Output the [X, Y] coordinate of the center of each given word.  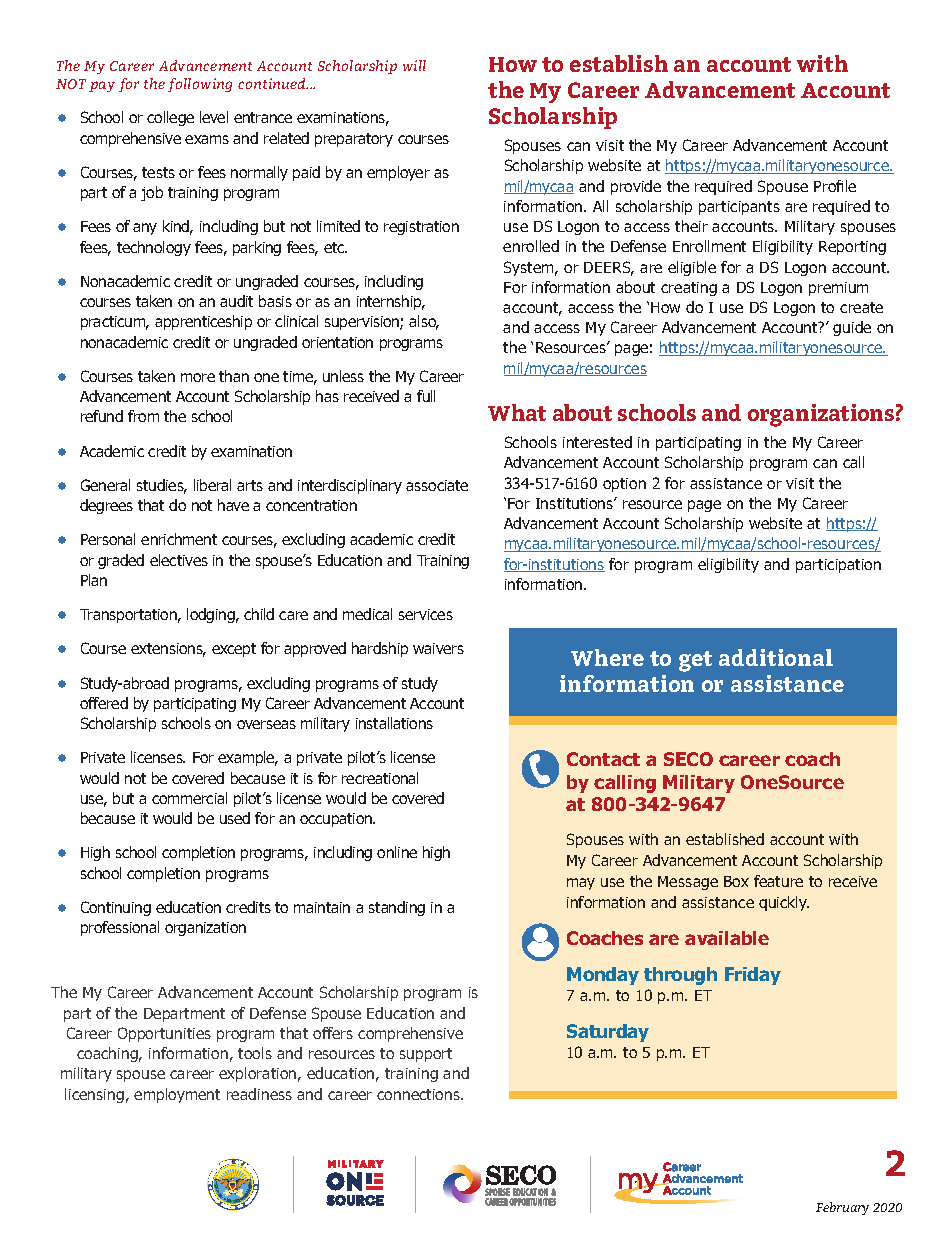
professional [120, 928]
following [200, 85]
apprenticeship [203, 322]
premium [838, 289]
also [424, 322]
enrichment [179, 539]
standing [397, 908]
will [414, 65]
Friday [753, 976]
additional [776, 657]
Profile [835, 186]
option [624, 485]
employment [177, 1095]
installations [394, 723]
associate [437, 485]
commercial [189, 798]
